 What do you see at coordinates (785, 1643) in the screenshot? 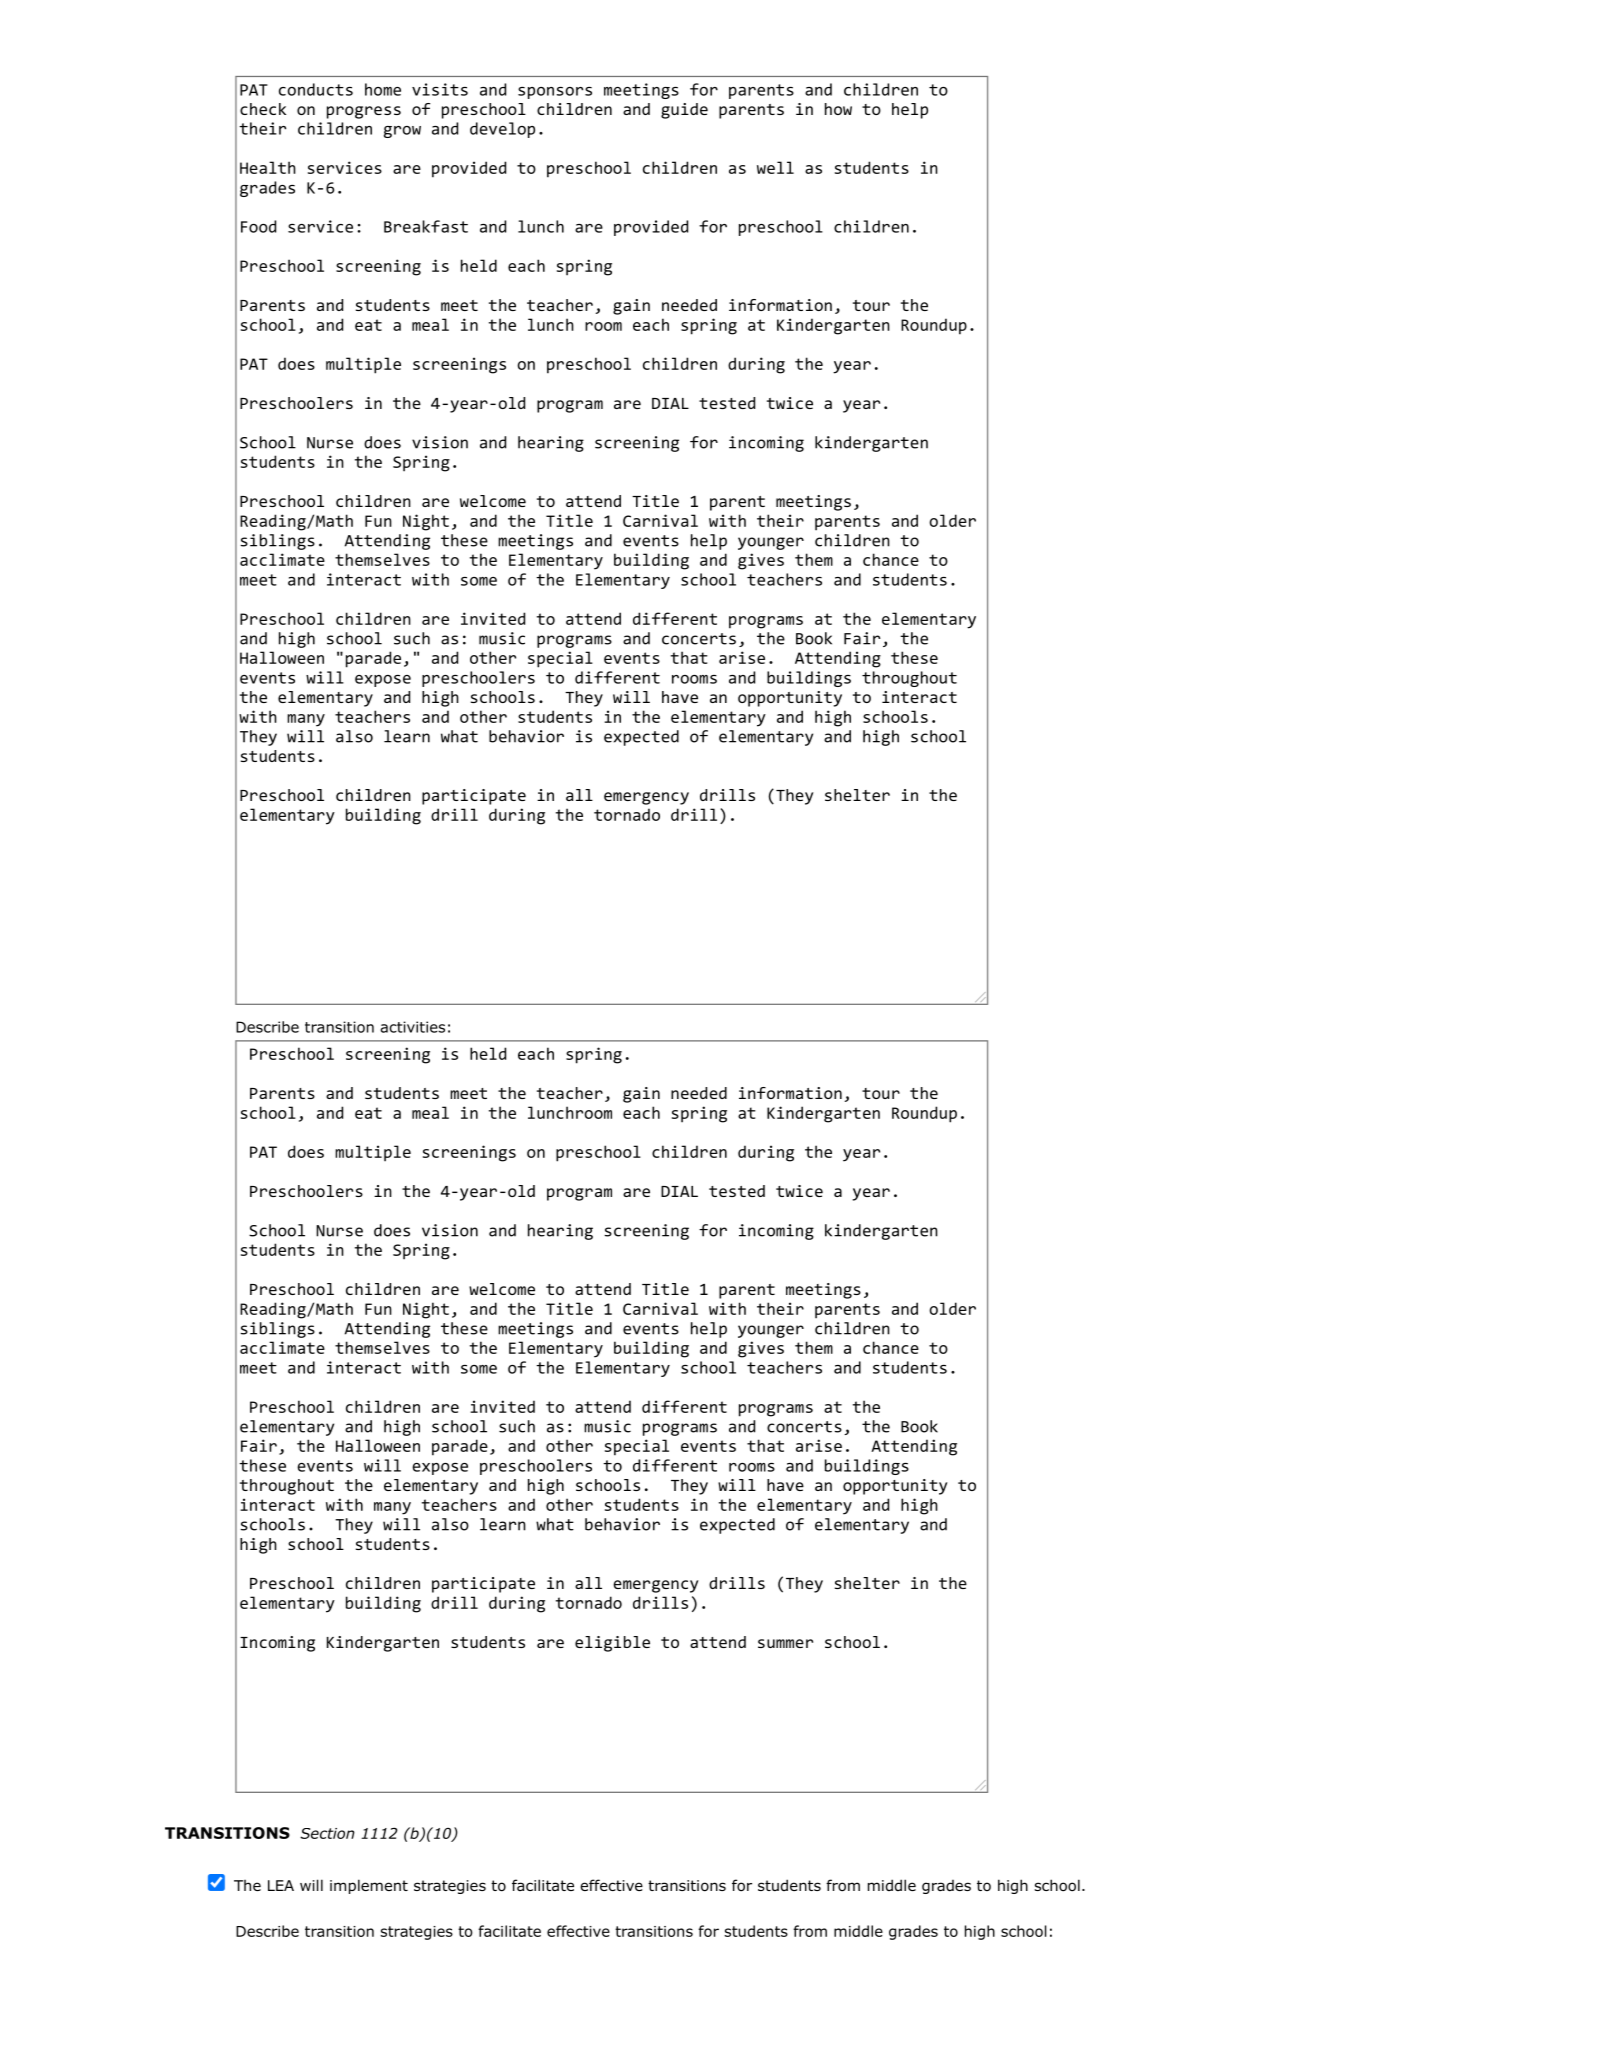
I see `summer` at bounding box center [785, 1643].
